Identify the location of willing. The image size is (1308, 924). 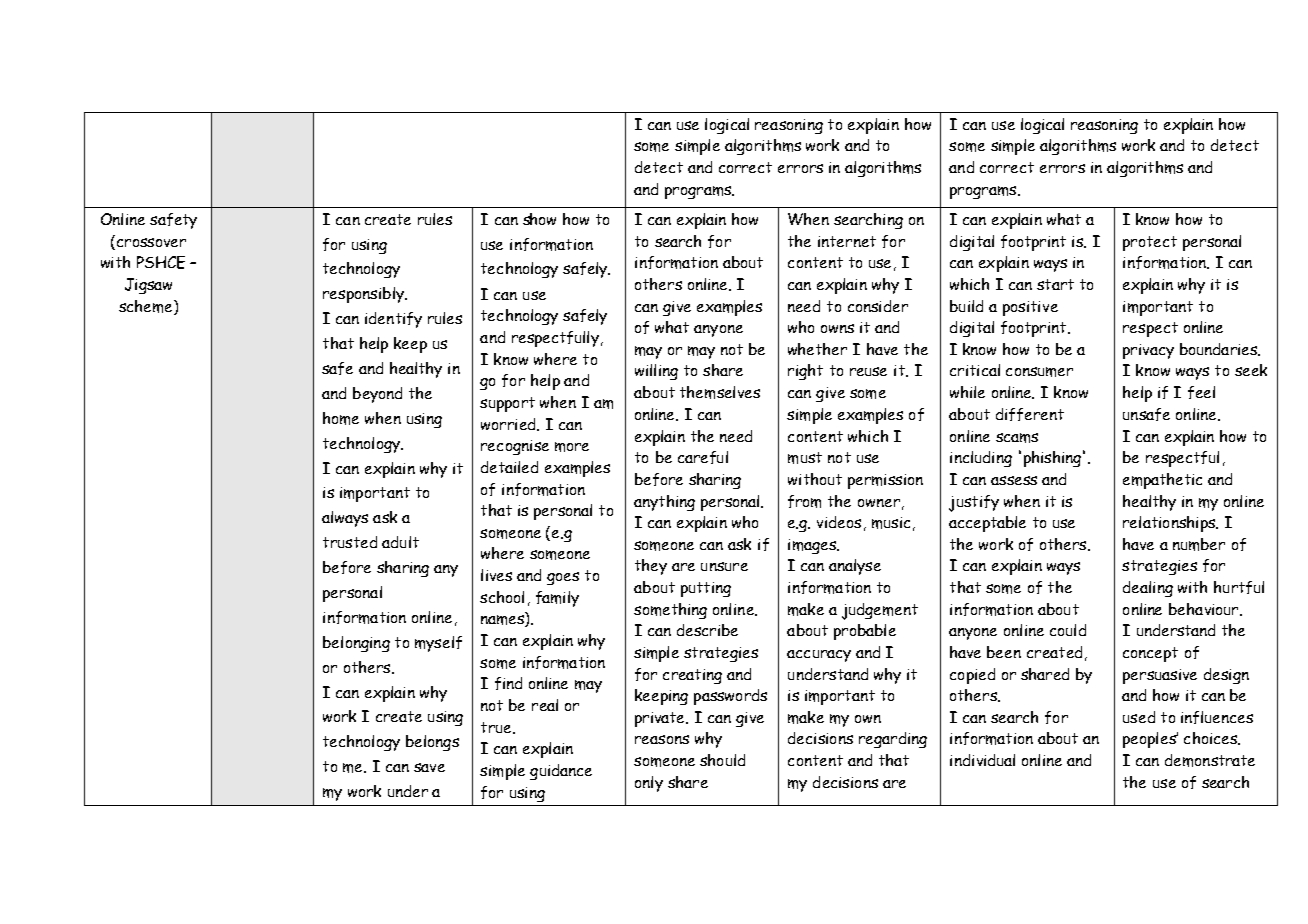
(656, 372).
